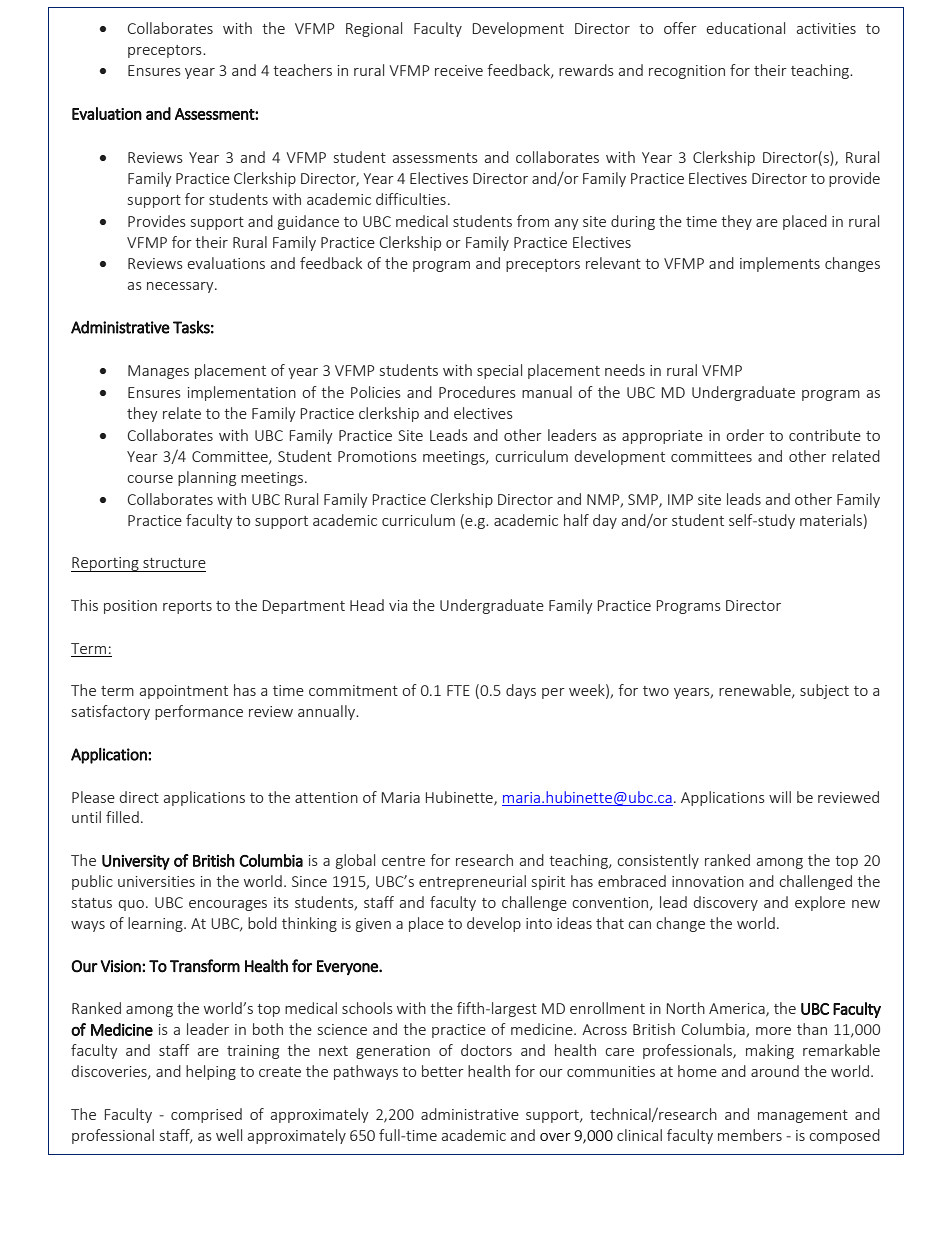 This page has height=1233, width=952. Describe the element at coordinates (477, 392) in the page. I see `Procedures` at that location.
